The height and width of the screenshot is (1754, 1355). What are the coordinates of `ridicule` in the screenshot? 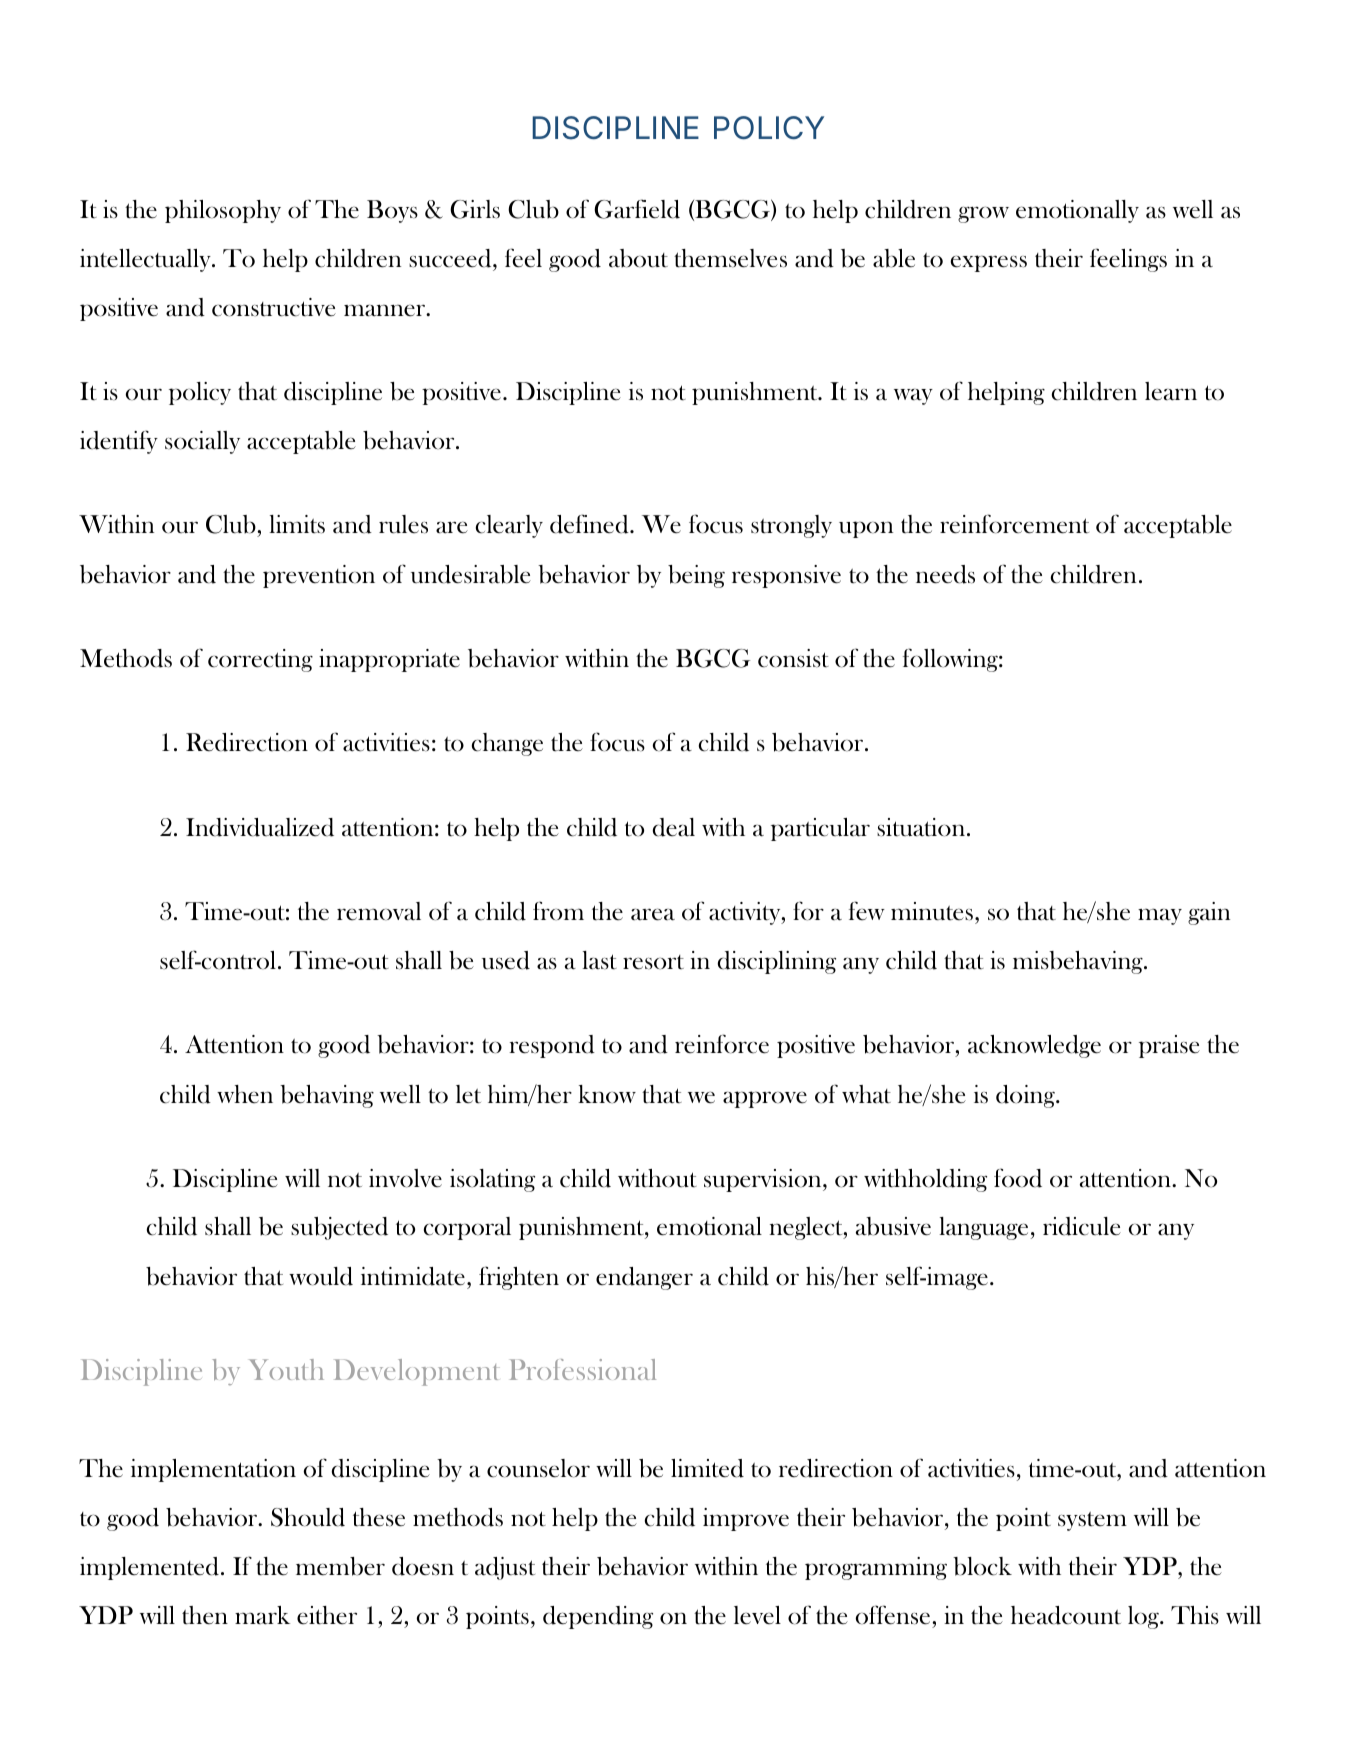 It's located at (1082, 1226).
